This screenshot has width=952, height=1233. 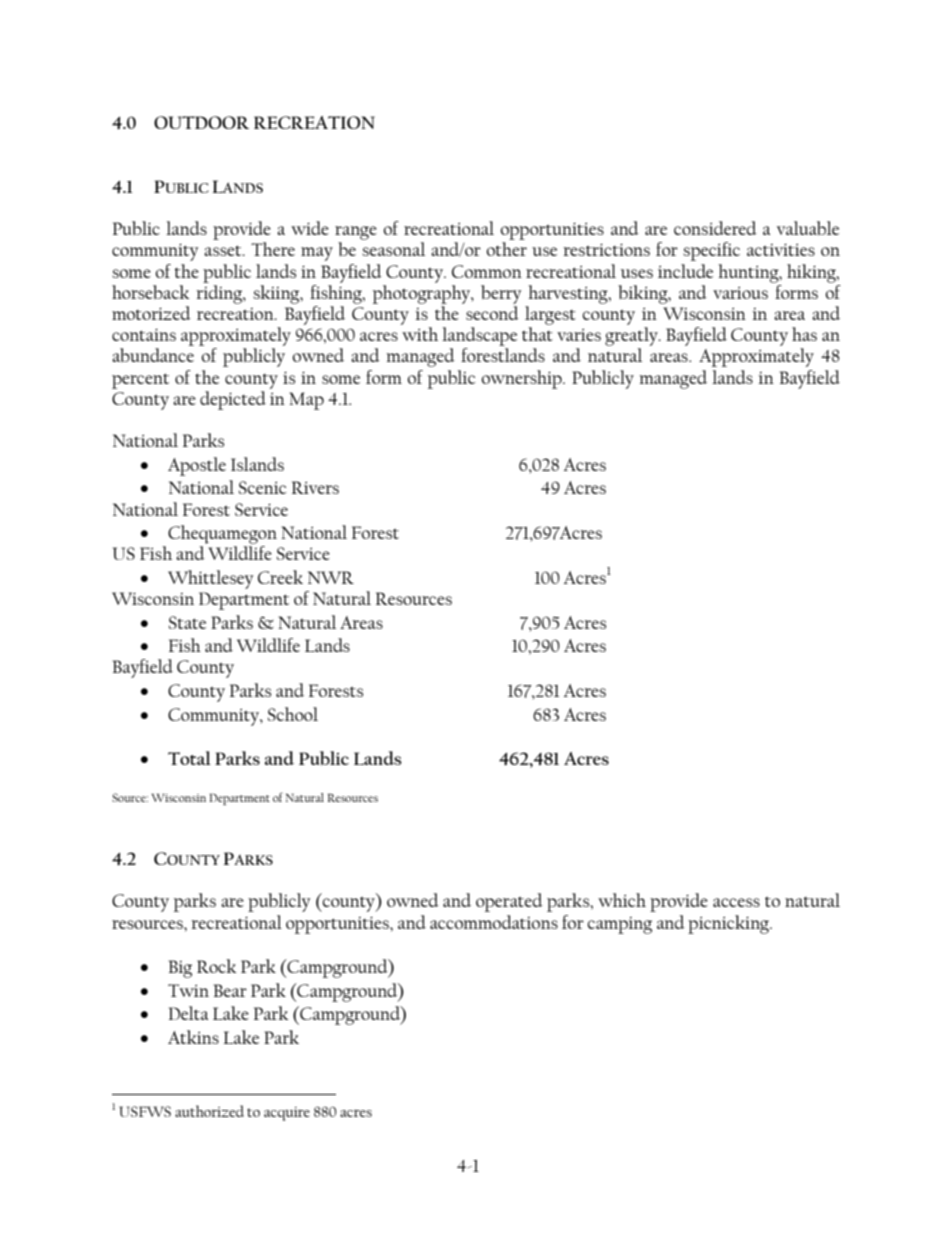 What do you see at coordinates (523, 379) in the screenshot?
I see `ownership` at bounding box center [523, 379].
